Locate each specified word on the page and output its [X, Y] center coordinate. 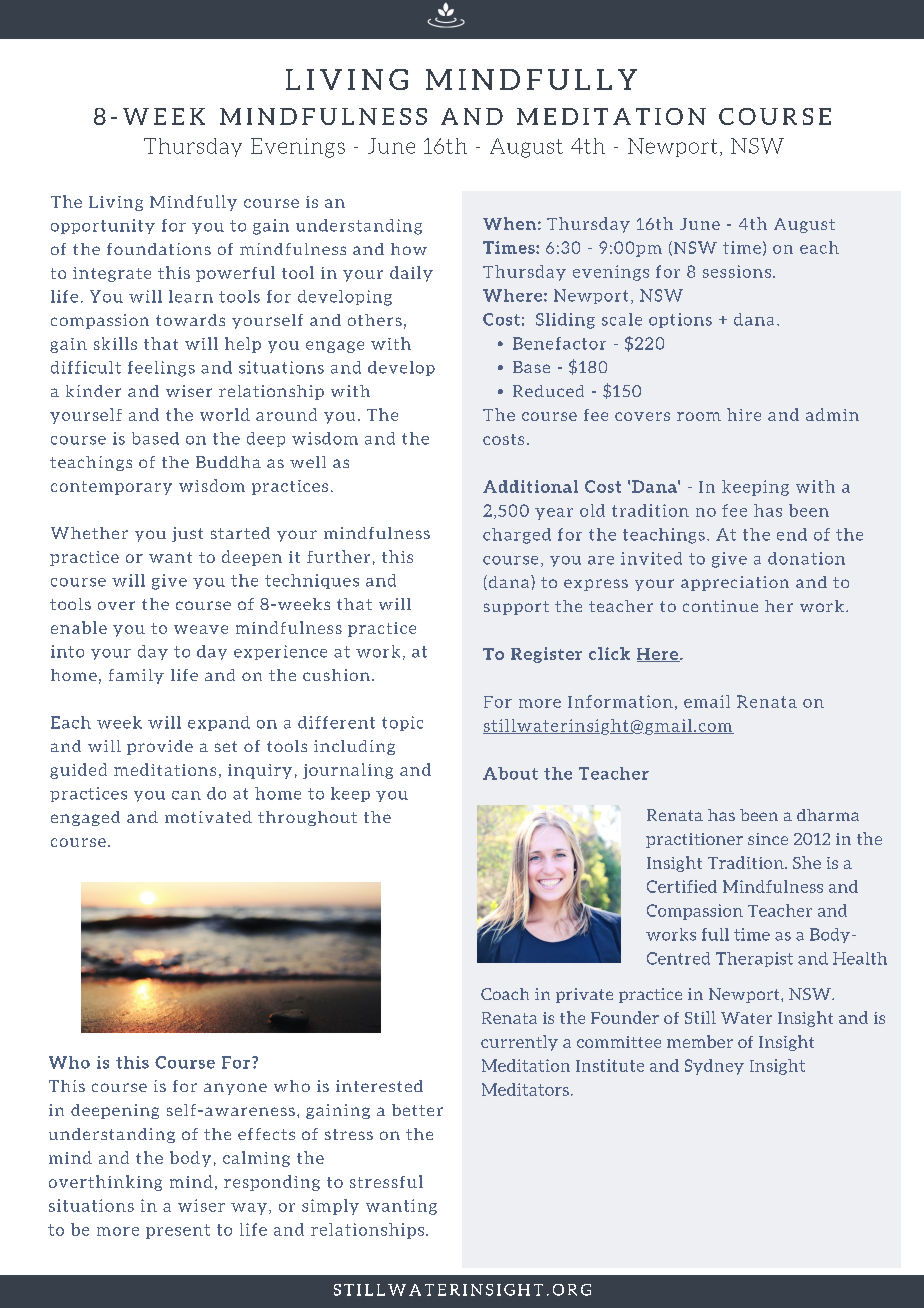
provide [160, 747]
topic [402, 723]
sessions [738, 271]
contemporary [111, 488]
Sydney [714, 1067]
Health [860, 958]
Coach [505, 994]
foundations [159, 249]
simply [330, 1207]
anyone [235, 1089]
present [178, 1231]
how [409, 249]
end [792, 534]
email [707, 701]
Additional [530, 486]
